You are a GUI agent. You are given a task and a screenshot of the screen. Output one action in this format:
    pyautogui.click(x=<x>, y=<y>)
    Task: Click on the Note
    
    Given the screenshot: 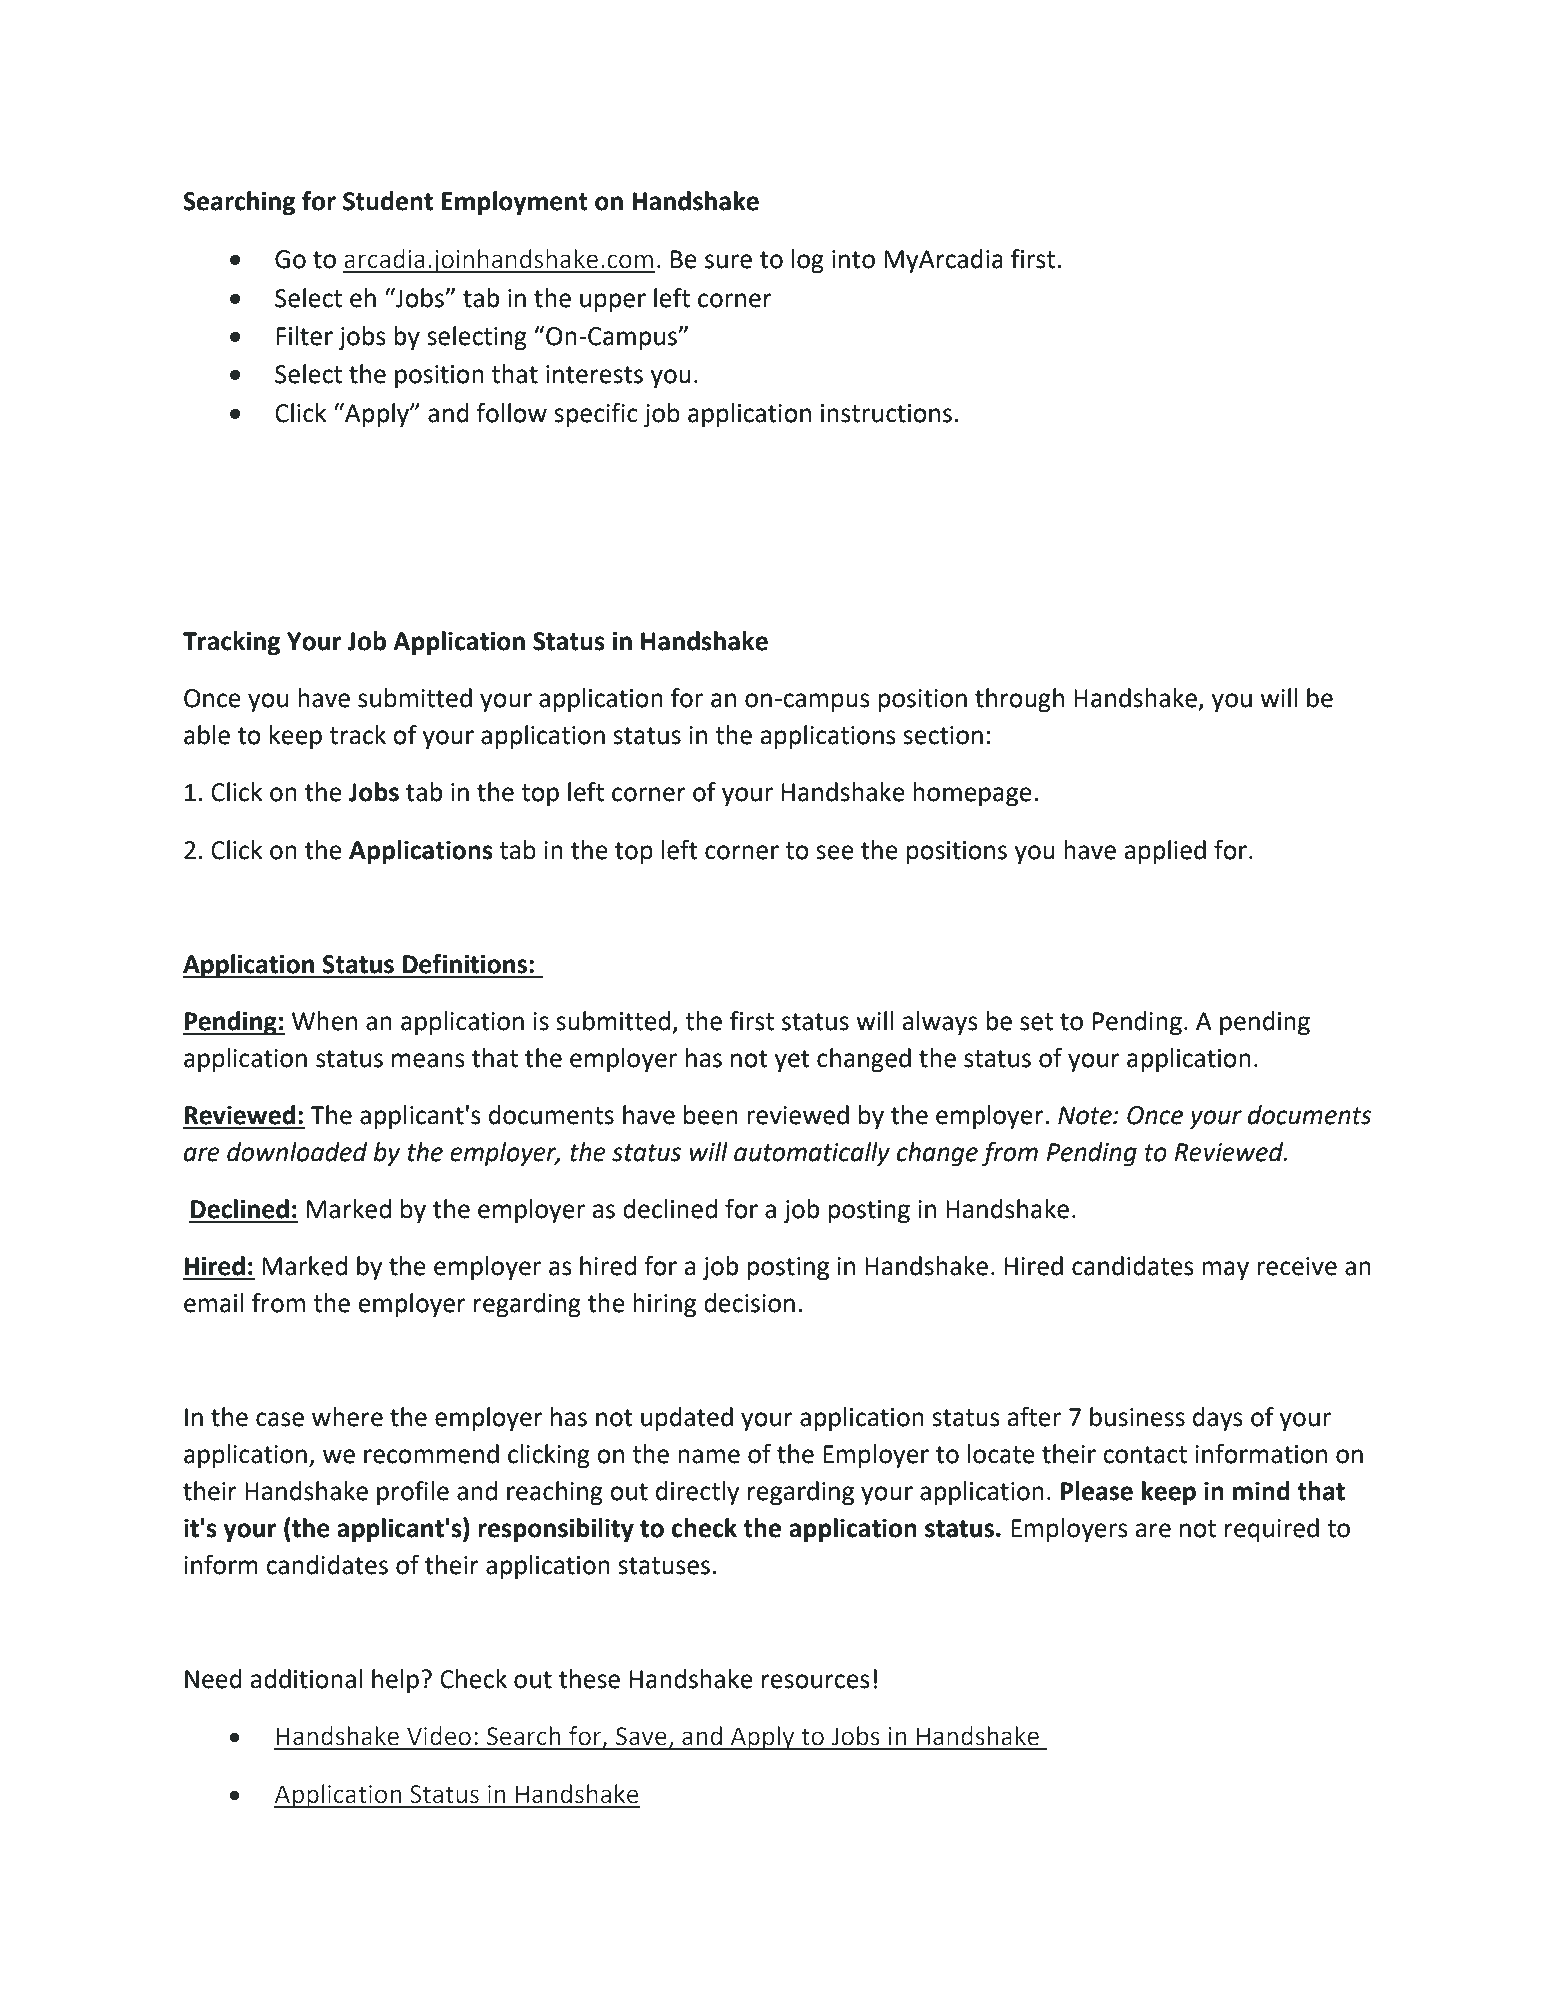 What is the action you would take?
    pyautogui.click(x=1086, y=1115)
